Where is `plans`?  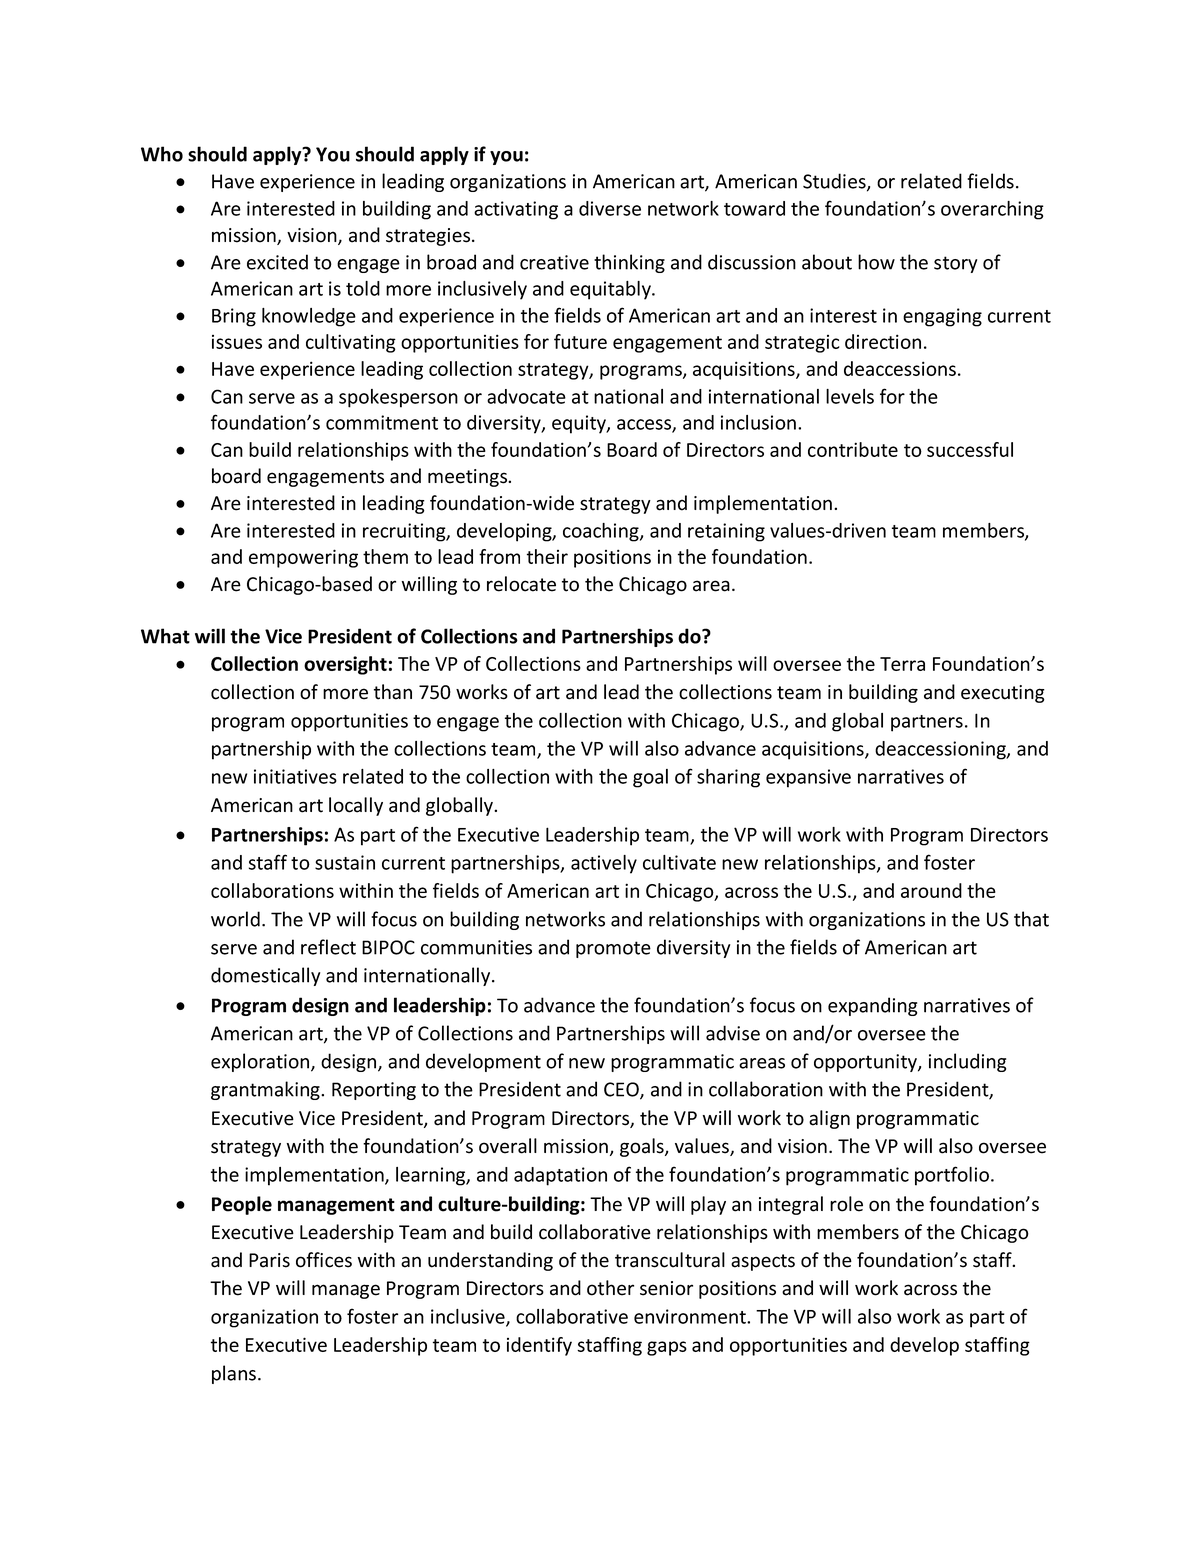 plans is located at coordinates (235, 1374).
